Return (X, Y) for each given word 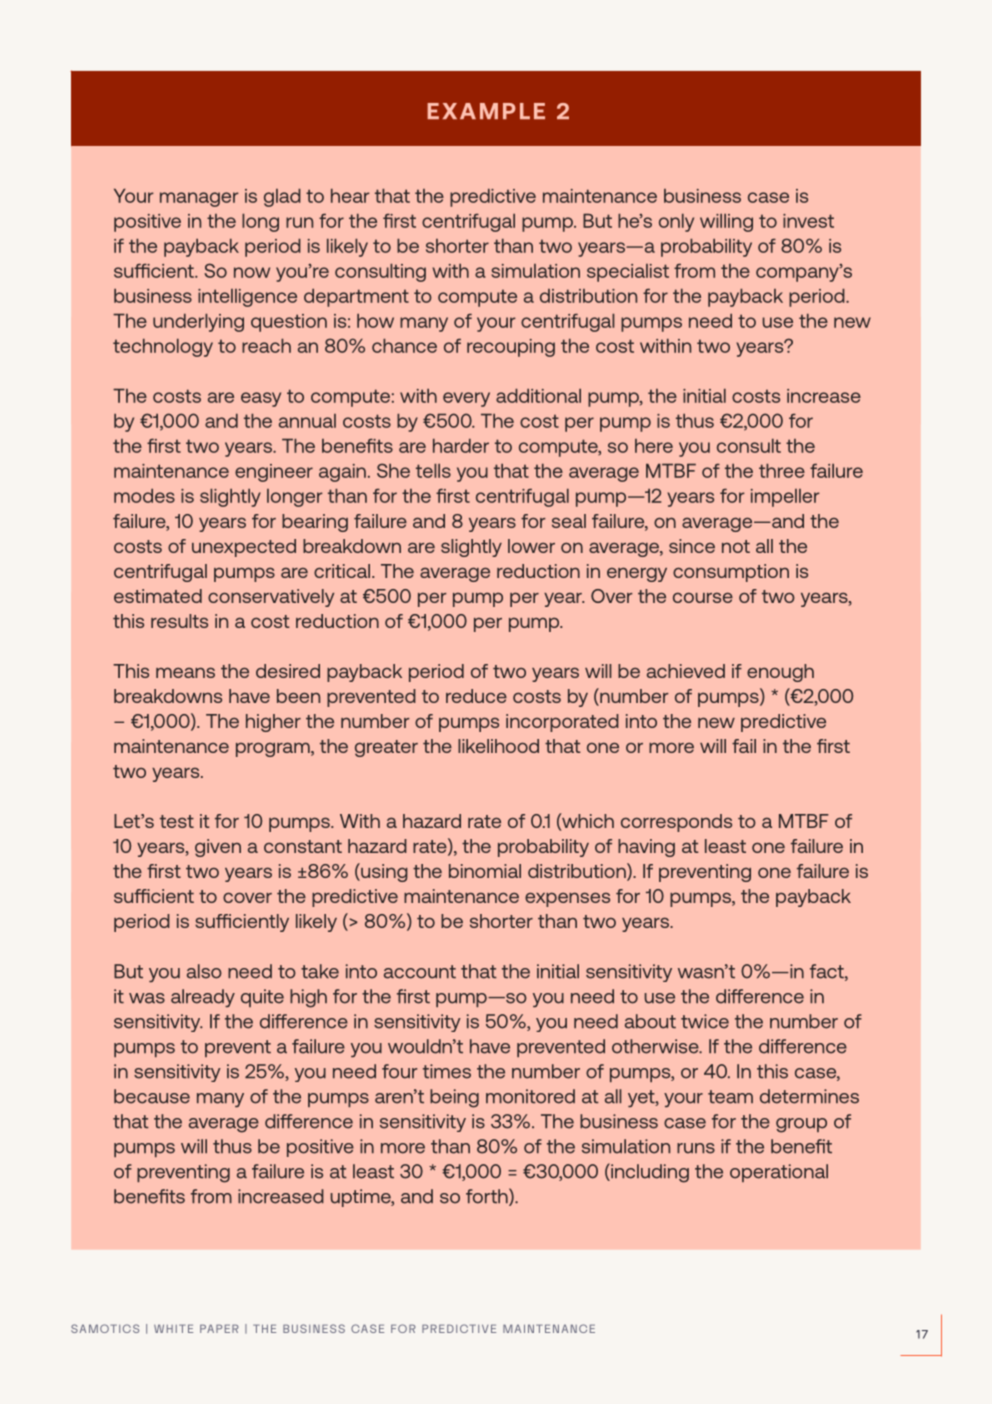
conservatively (271, 598)
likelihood (498, 746)
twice (705, 1021)
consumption (731, 573)
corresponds (676, 823)
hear (350, 196)
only (676, 223)
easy (261, 399)
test (177, 821)
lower (531, 546)
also (204, 971)
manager (199, 199)
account (420, 972)
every (466, 399)
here (654, 446)
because (152, 1096)
